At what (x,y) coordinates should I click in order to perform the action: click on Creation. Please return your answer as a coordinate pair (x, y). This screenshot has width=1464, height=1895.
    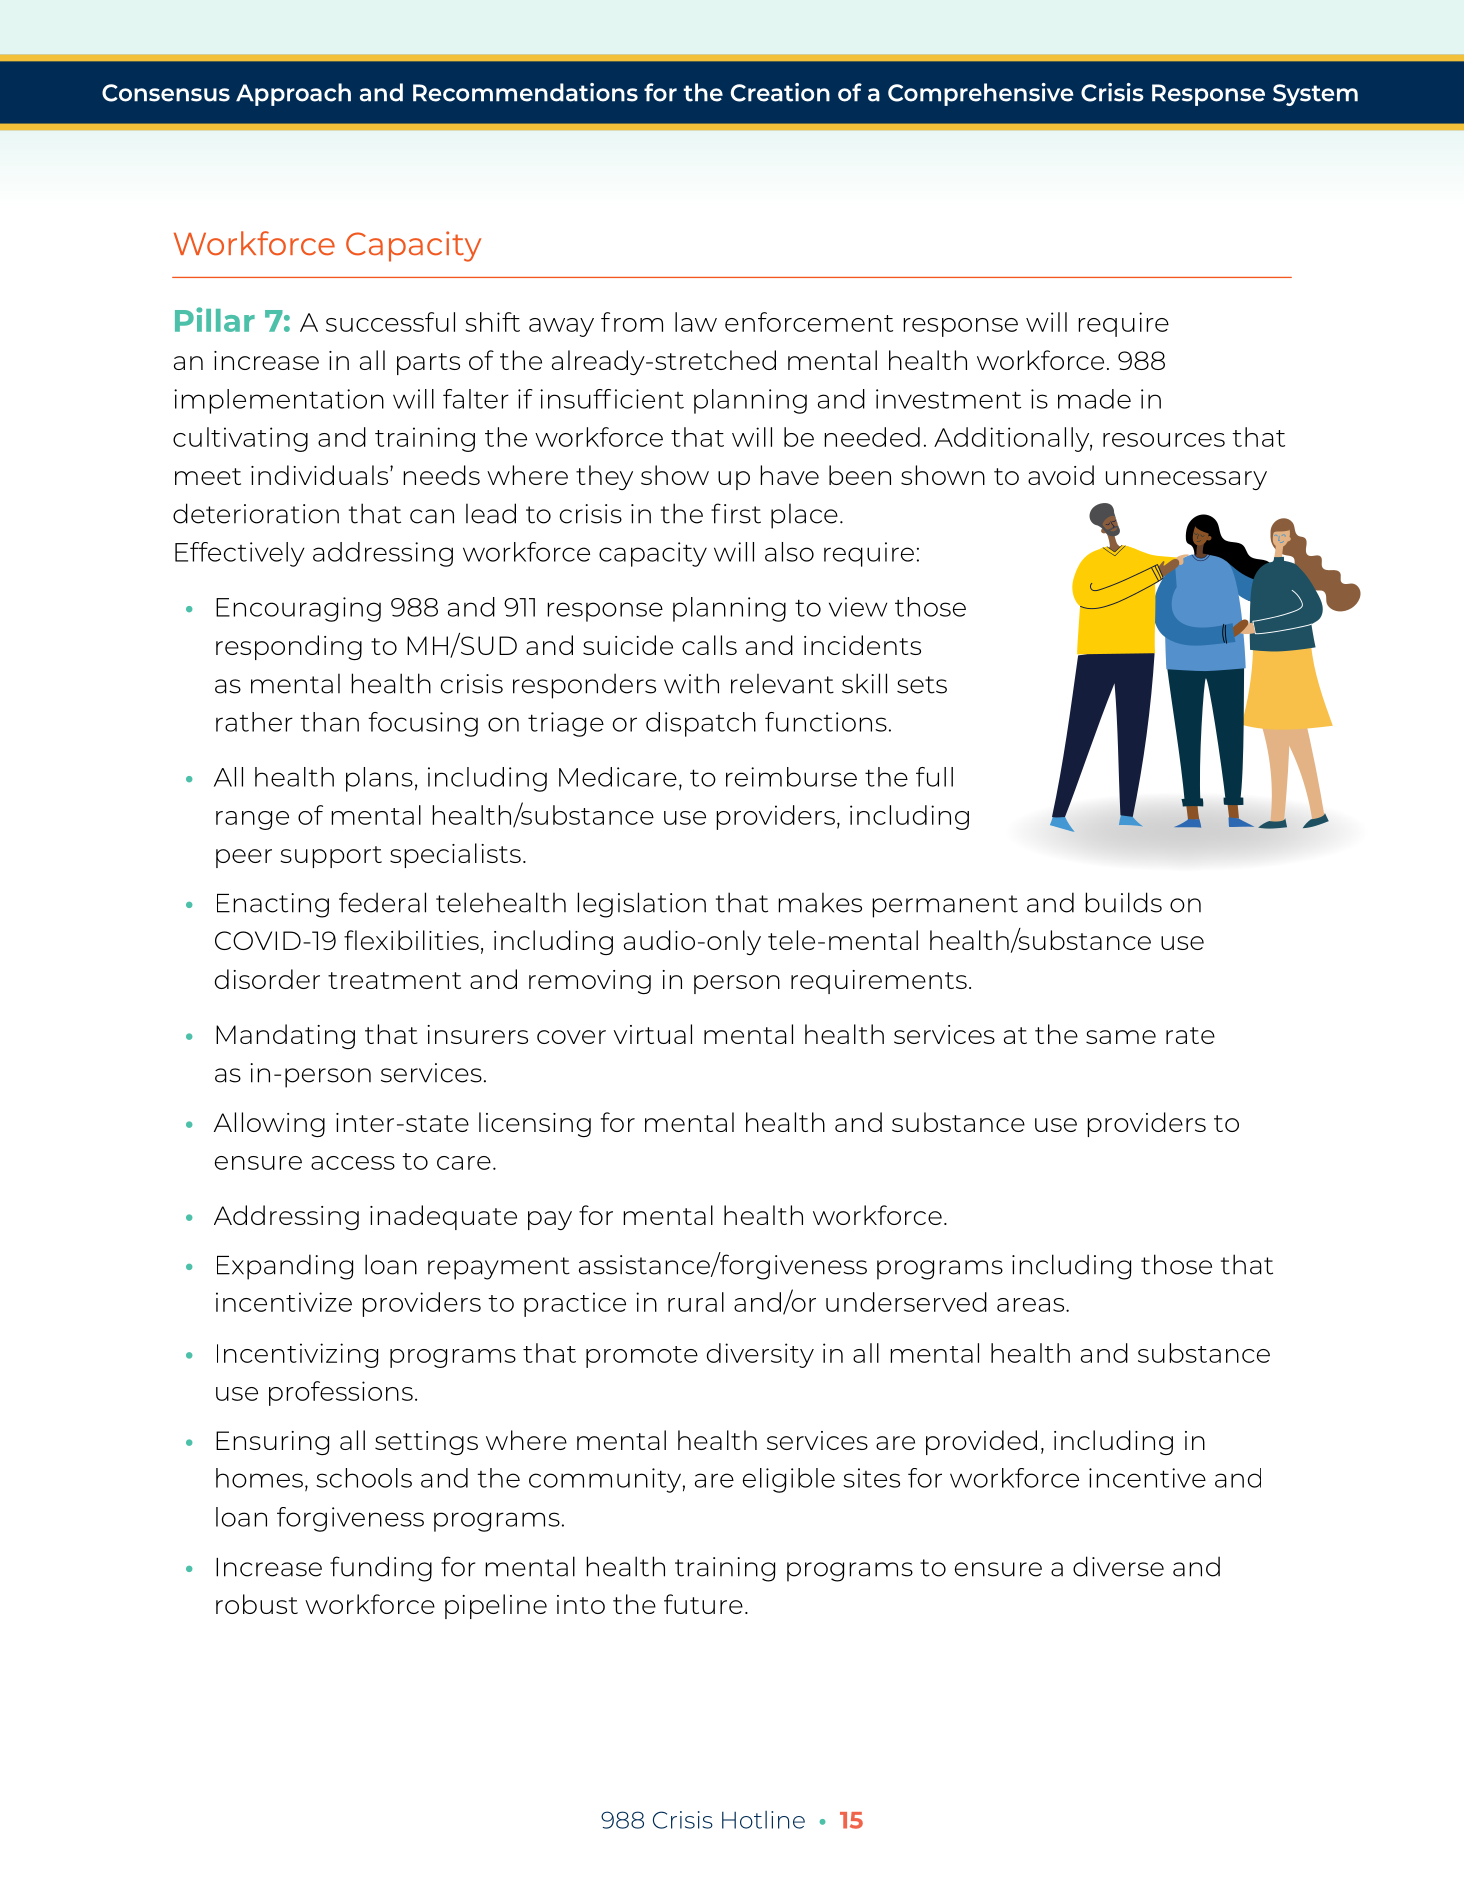
    Looking at the image, I should click on (780, 92).
